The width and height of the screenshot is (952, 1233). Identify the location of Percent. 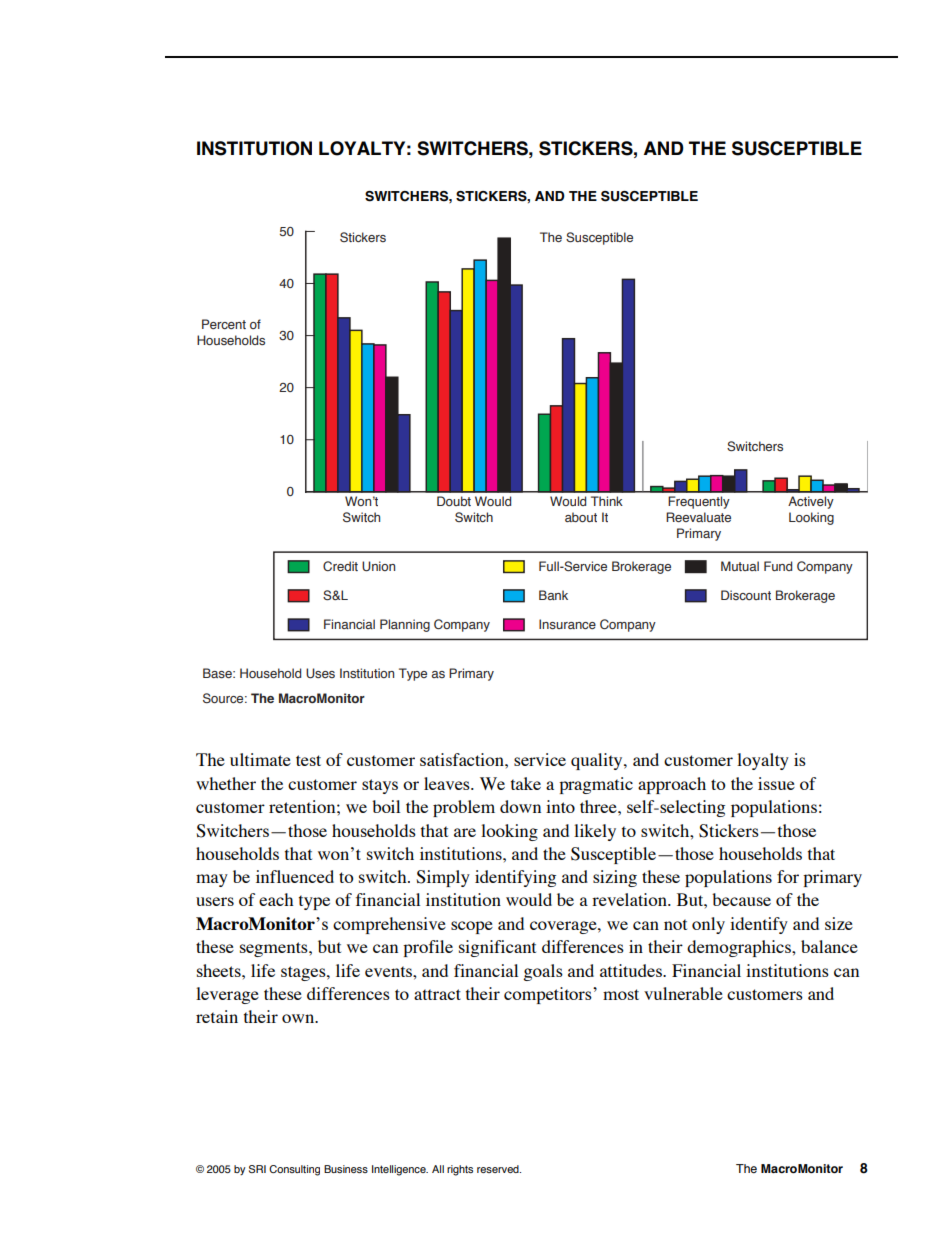
(224, 324).
